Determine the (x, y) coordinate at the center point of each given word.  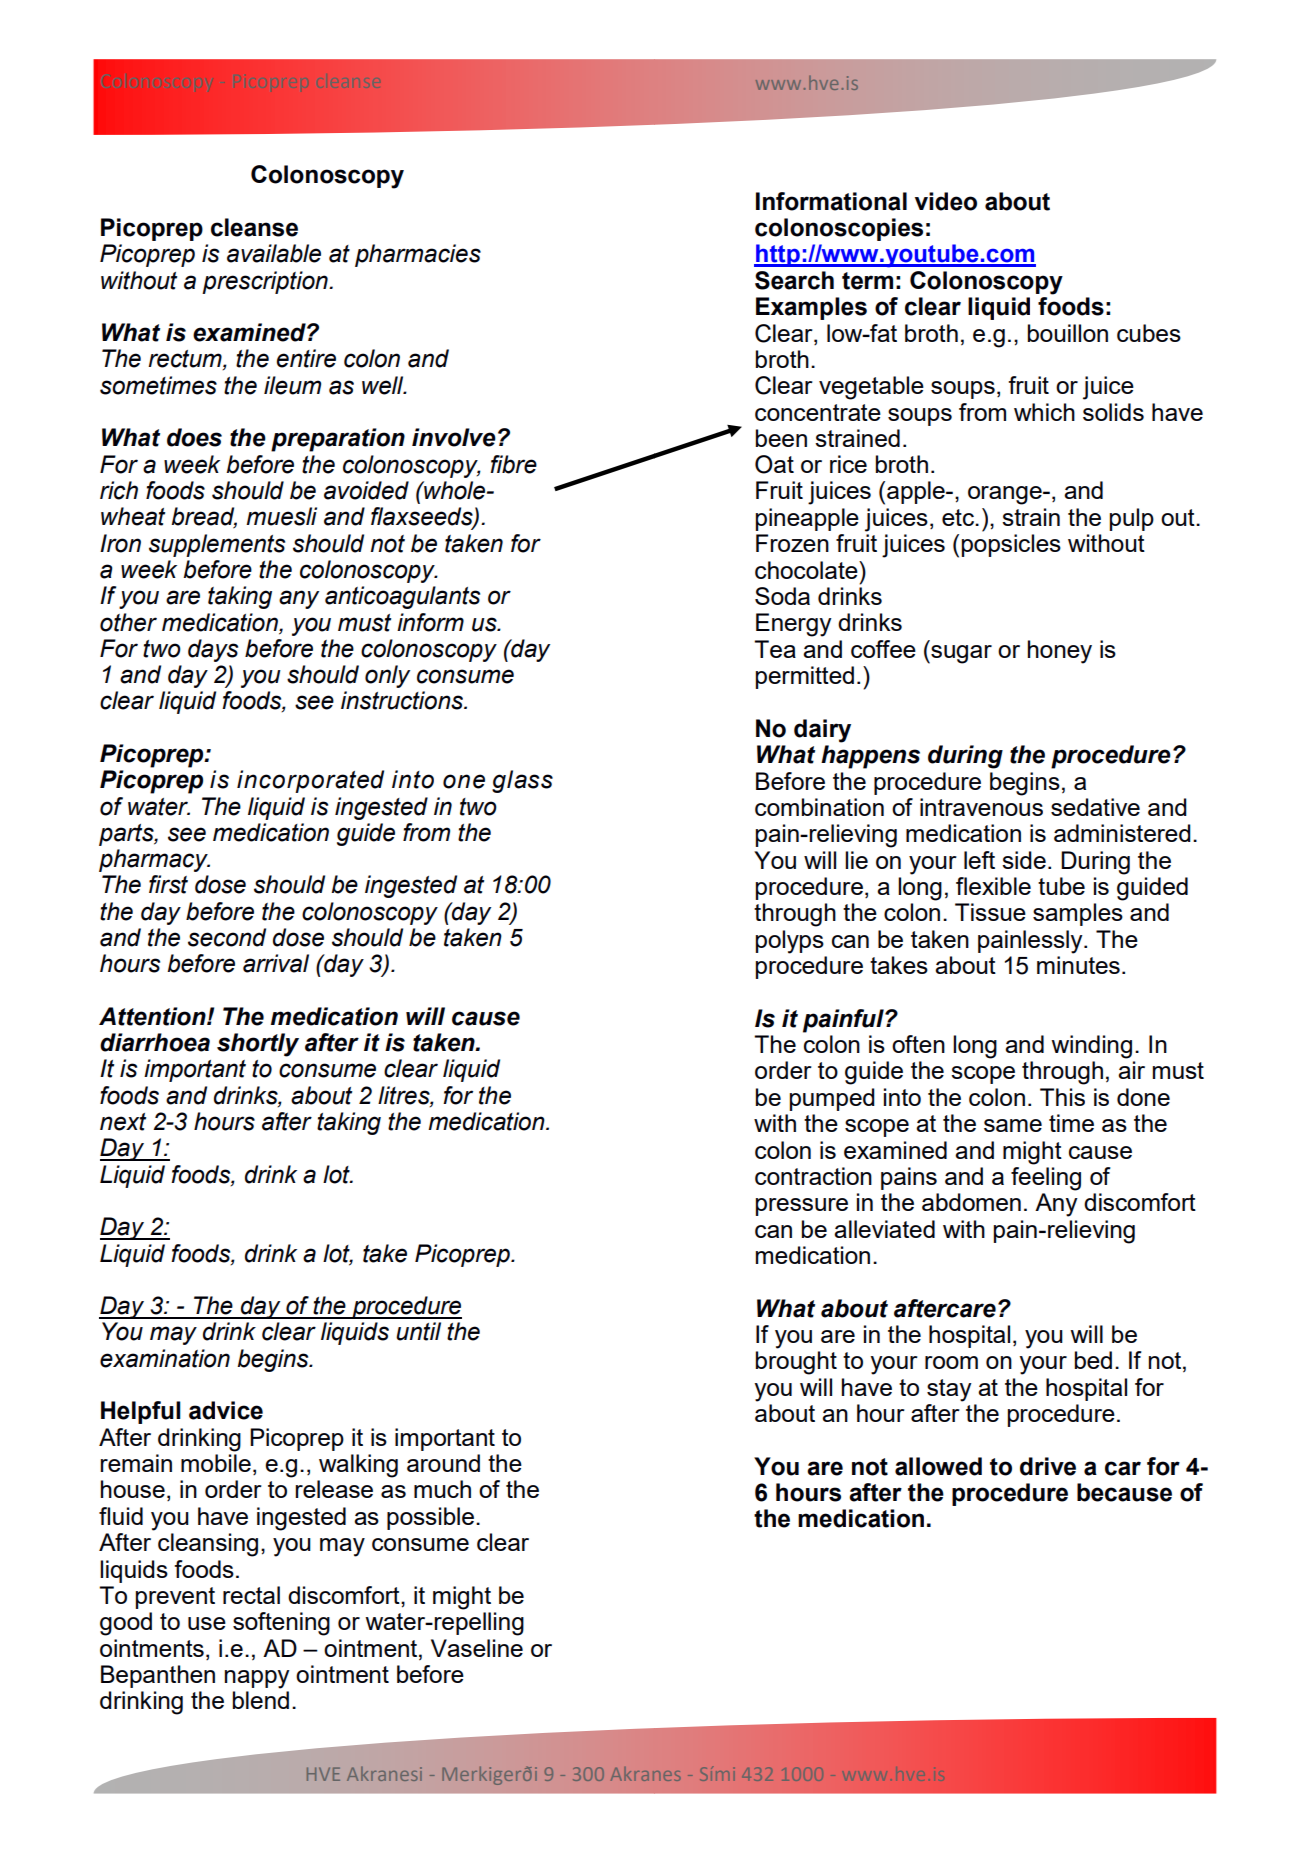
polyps (790, 942)
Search (794, 280)
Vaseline (477, 1648)
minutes (1078, 965)
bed (1093, 1360)
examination (165, 1358)
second (227, 937)
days (213, 650)
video (946, 201)
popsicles (1011, 545)
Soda (782, 596)
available (274, 253)
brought (796, 1363)
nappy (257, 1679)
